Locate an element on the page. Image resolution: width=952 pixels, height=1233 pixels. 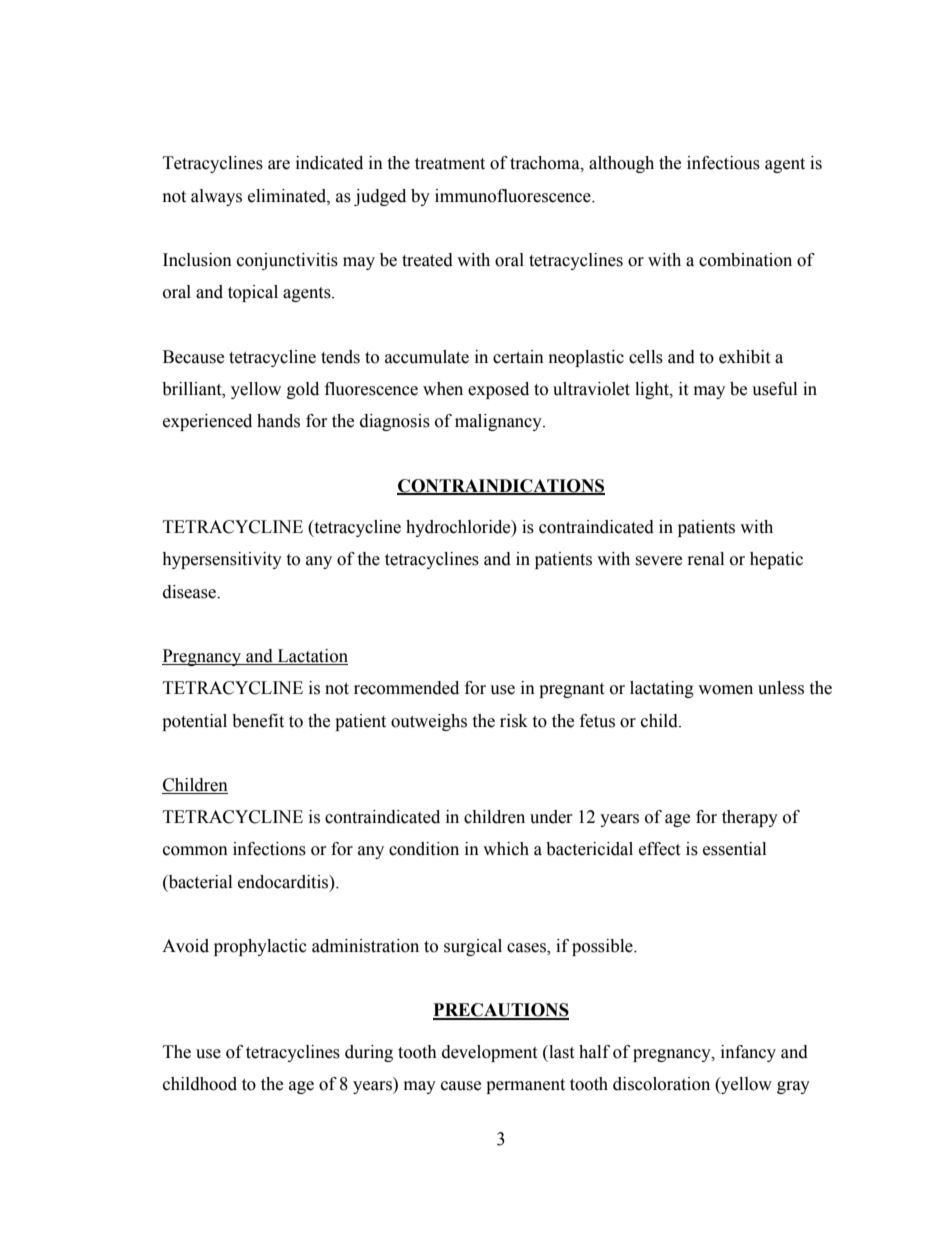
hands is located at coordinates (278, 421).
